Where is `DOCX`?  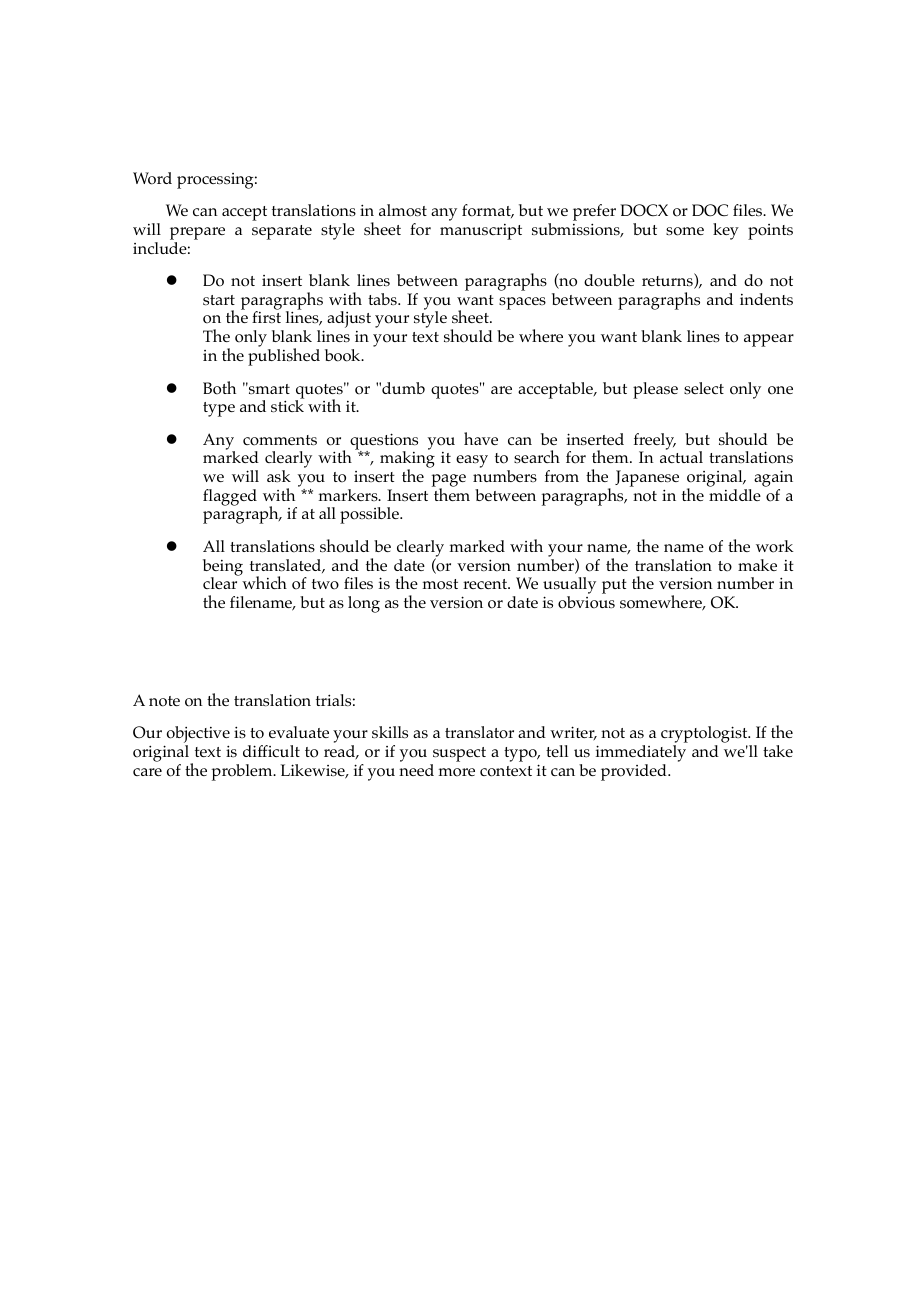
DOCX is located at coordinates (644, 210).
